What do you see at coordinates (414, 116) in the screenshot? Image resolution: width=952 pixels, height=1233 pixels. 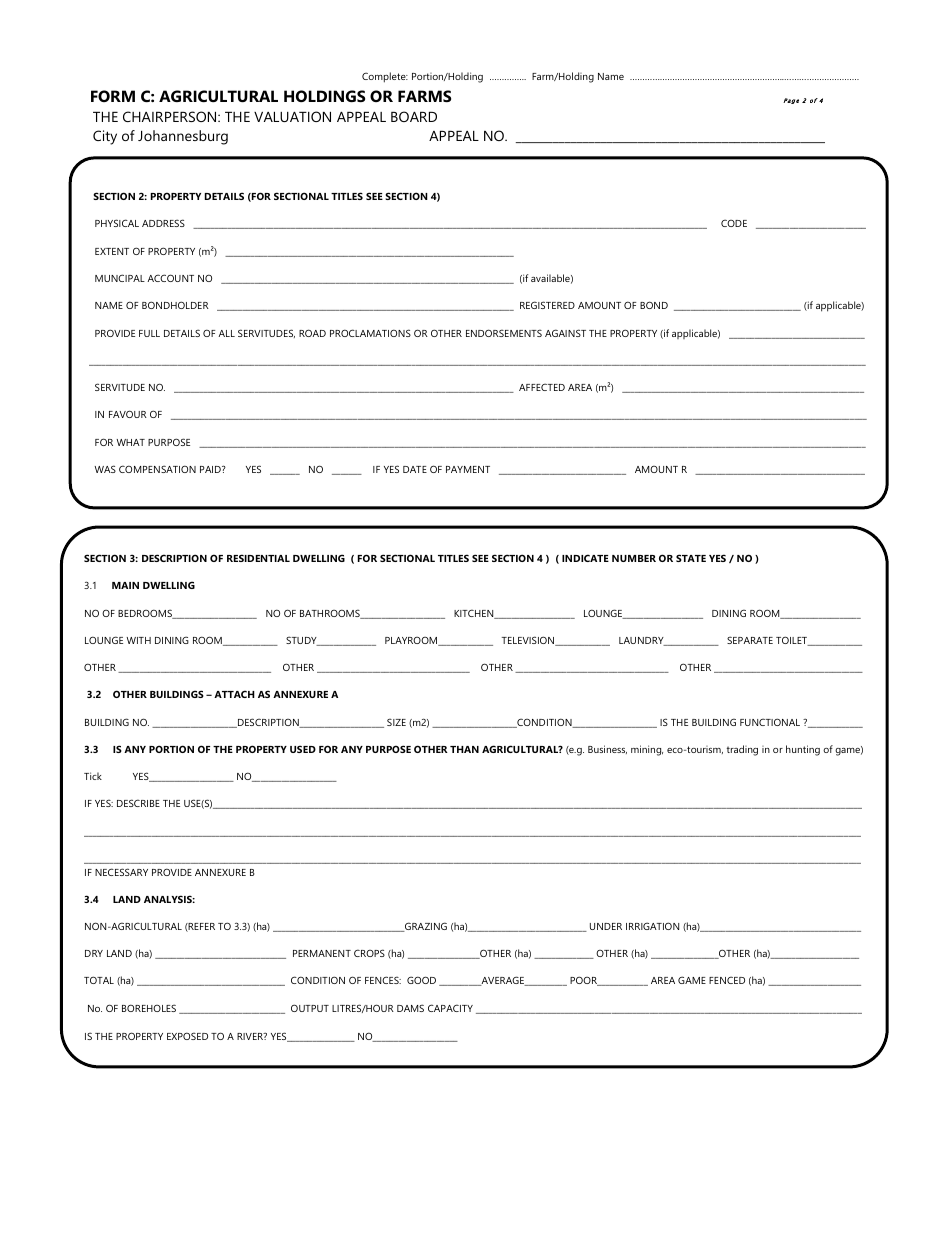 I see `BOARD` at bounding box center [414, 116].
